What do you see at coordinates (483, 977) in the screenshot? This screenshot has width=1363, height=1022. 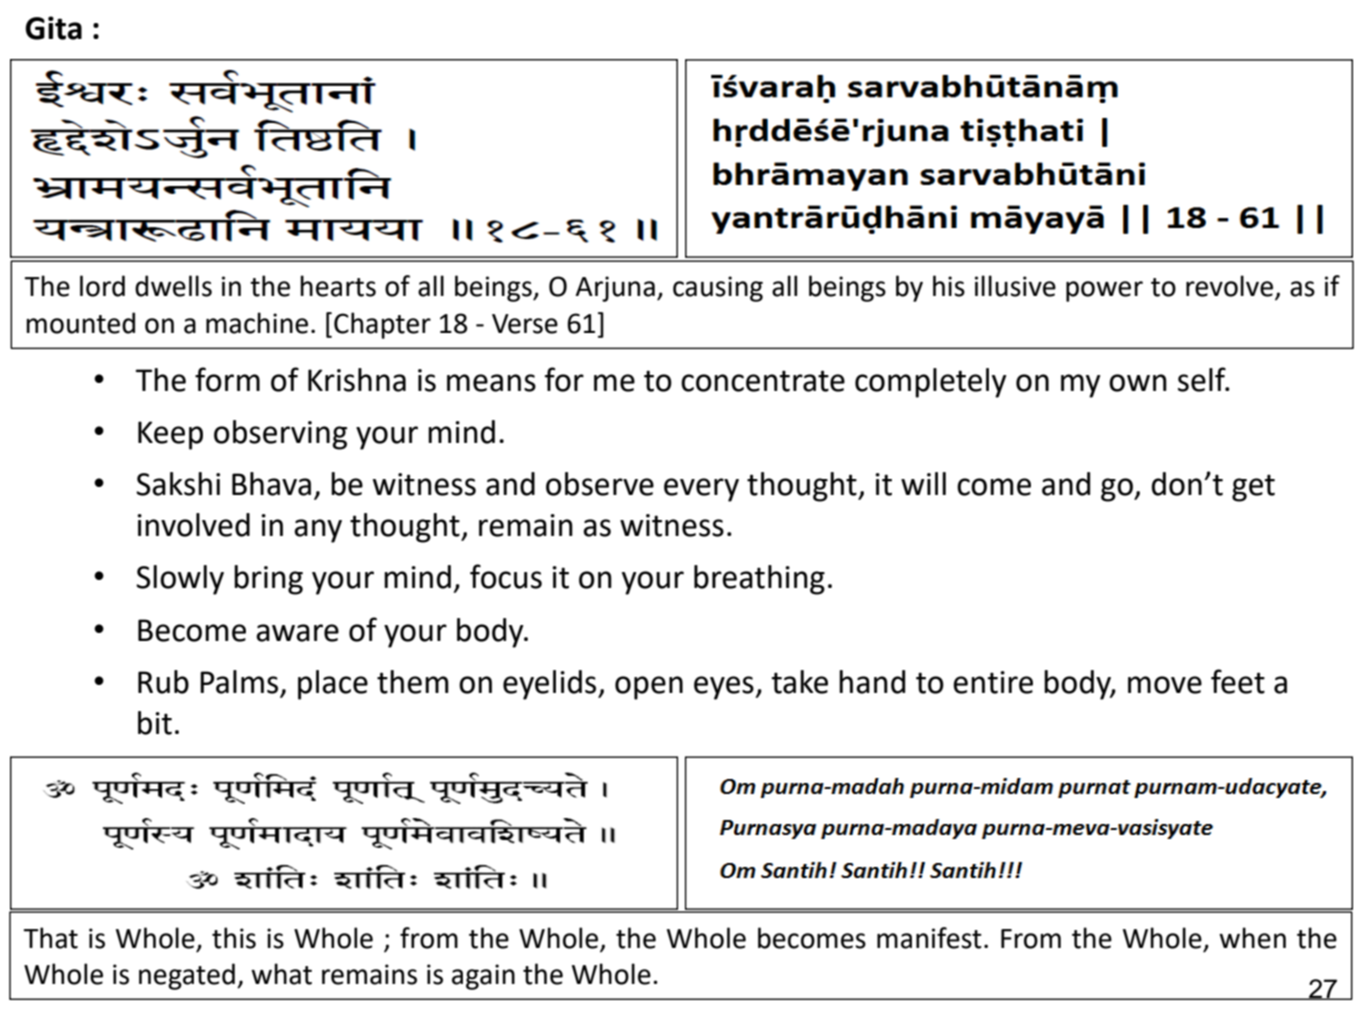 I see `again` at bounding box center [483, 977].
